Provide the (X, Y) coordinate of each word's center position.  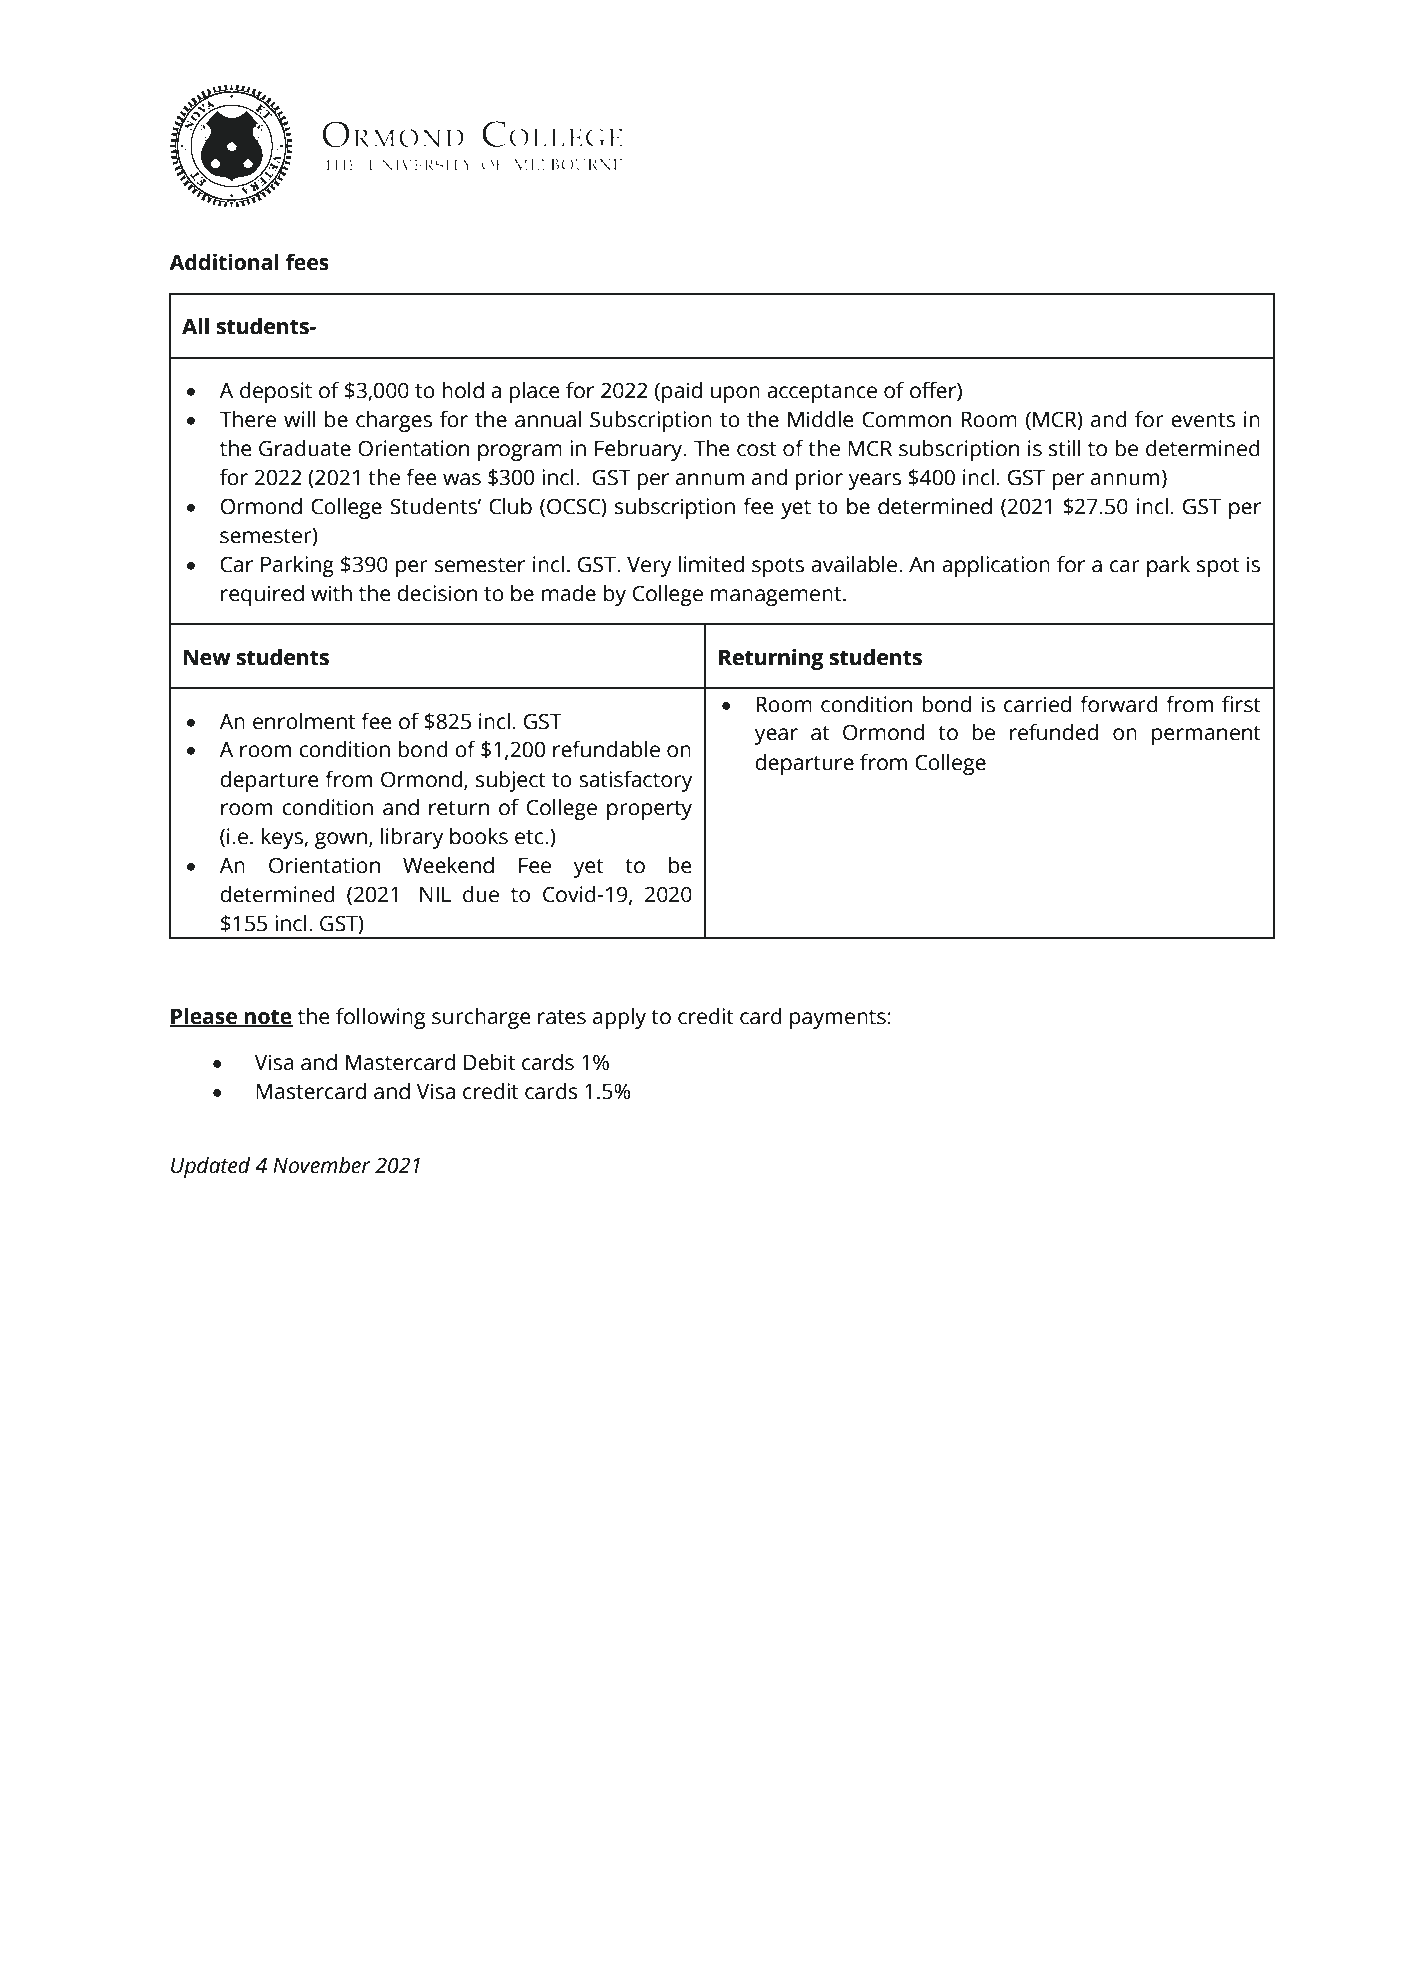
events (1203, 420)
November (322, 1165)
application (996, 566)
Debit (489, 1062)
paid (682, 392)
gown (341, 840)
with (331, 593)
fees (307, 262)
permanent (1206, 735)
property (649, 810)
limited (711, 564)
